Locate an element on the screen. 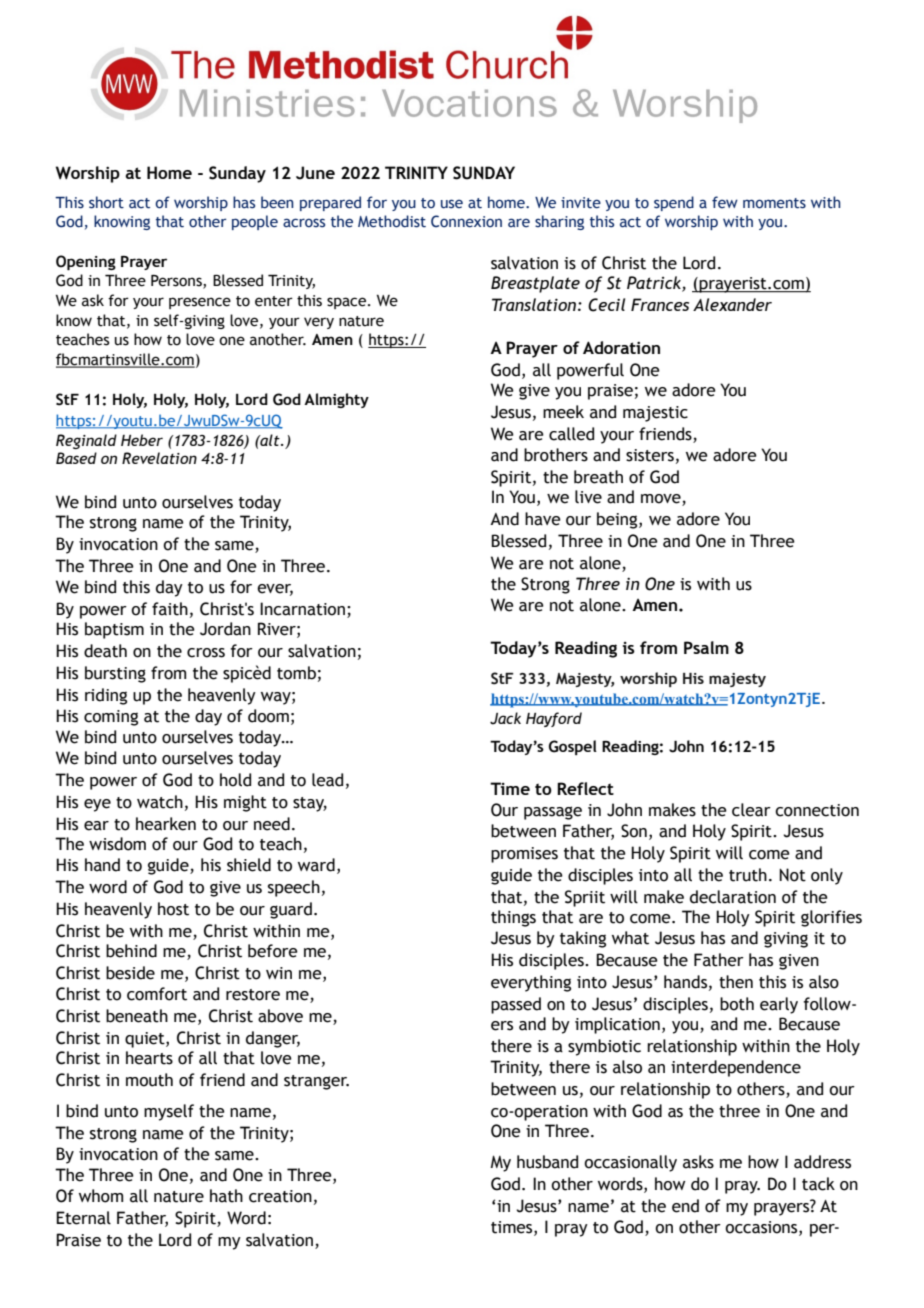 This screenshot has height=1308, width=924. bursting is located at coordinates (115, 674).
